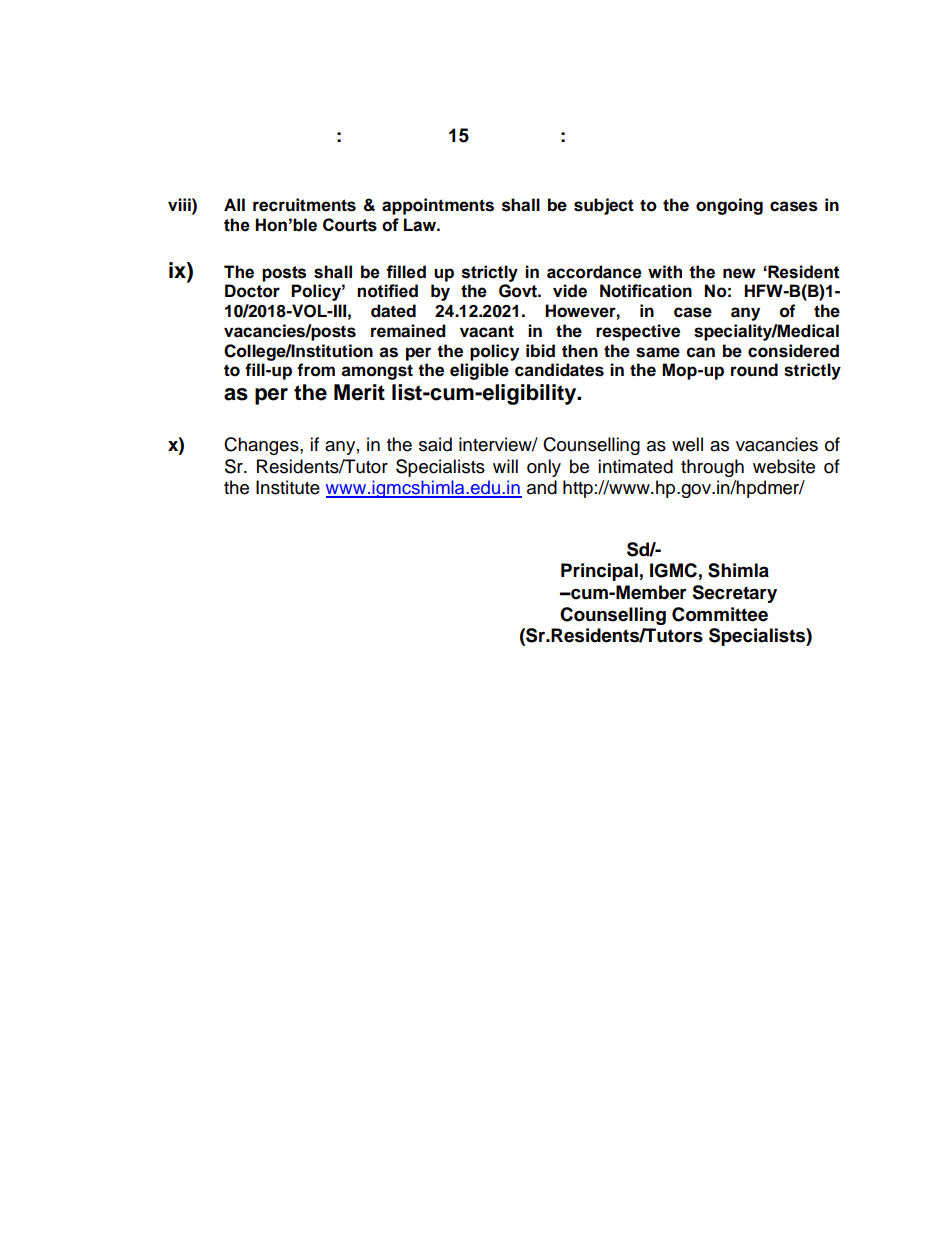 The width and height of the screenshot is (952, 1233). I want to click on subject, so click(604, 206).
